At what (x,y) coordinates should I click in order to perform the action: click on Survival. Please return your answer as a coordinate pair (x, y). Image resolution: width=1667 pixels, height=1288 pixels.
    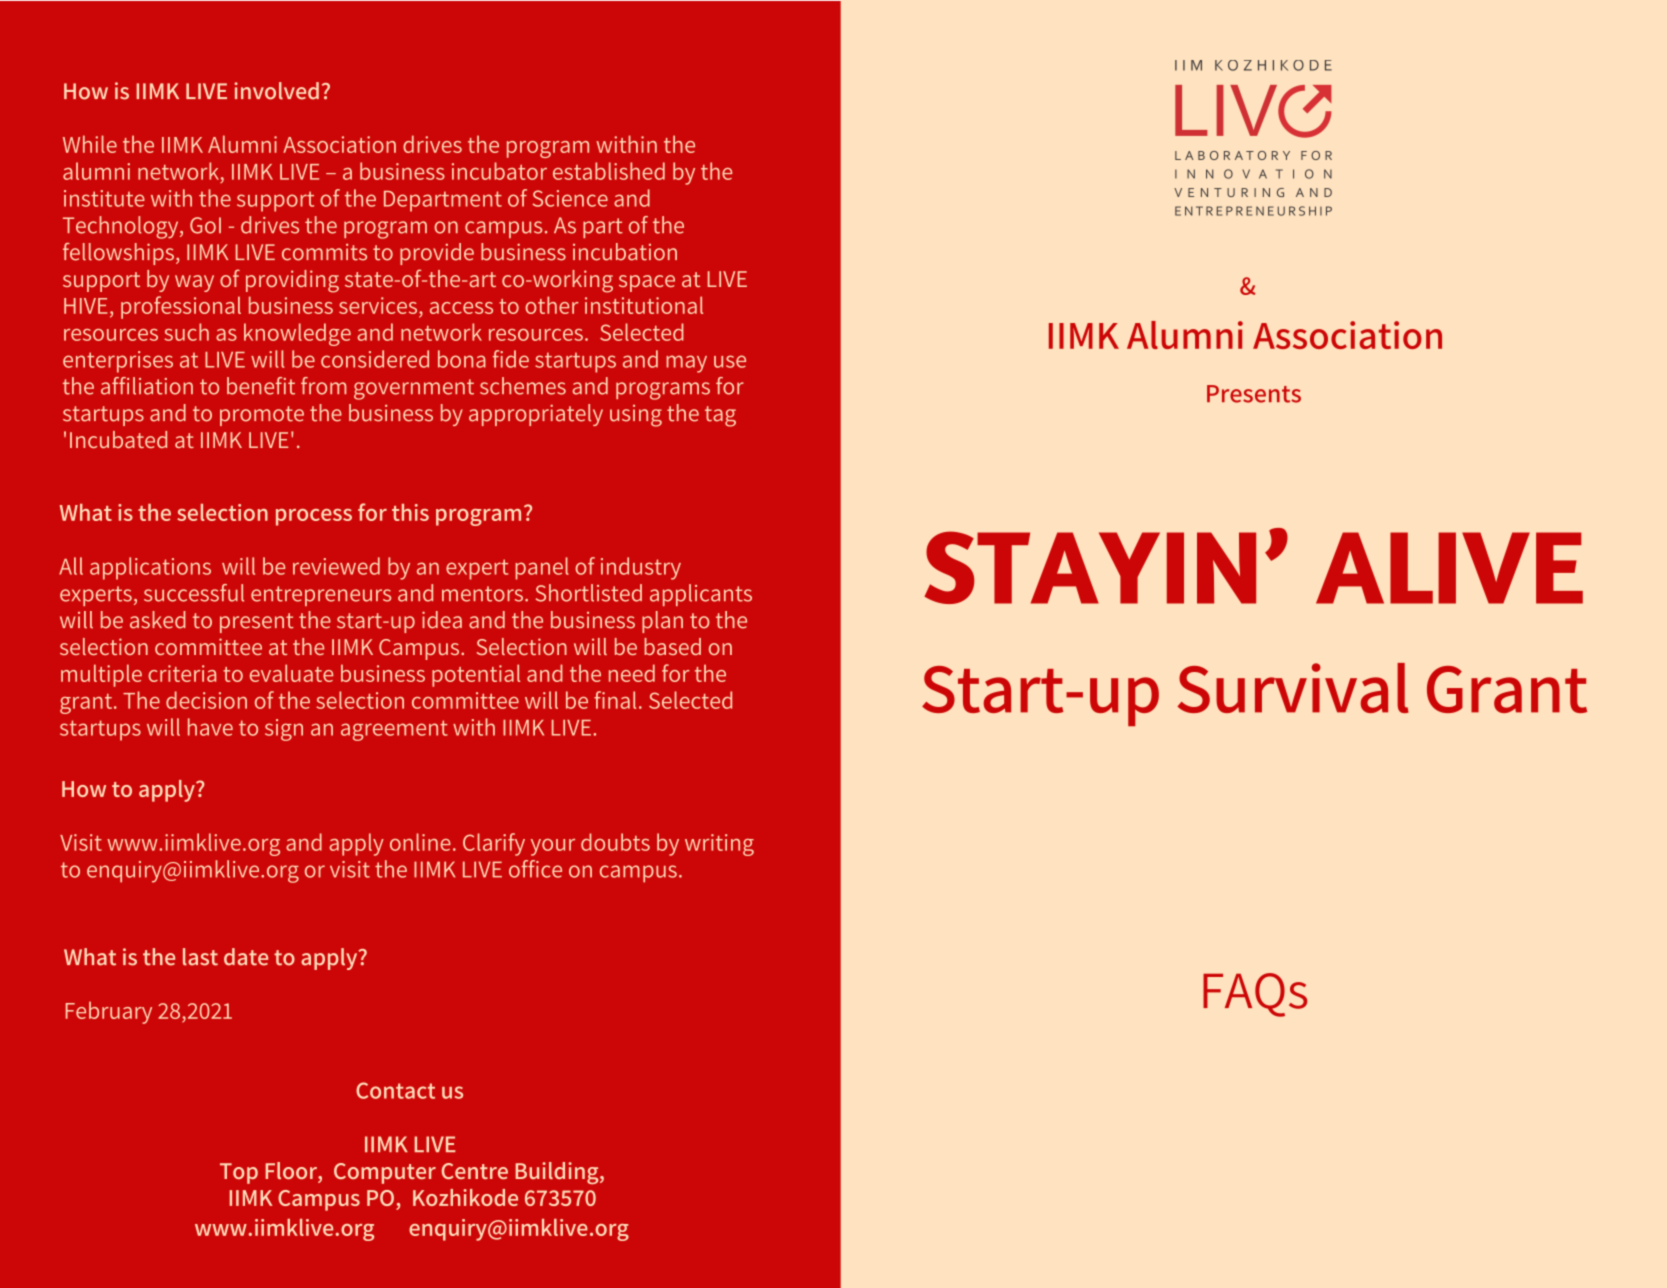
    Looking at the image, I should click on (1293, 688).
